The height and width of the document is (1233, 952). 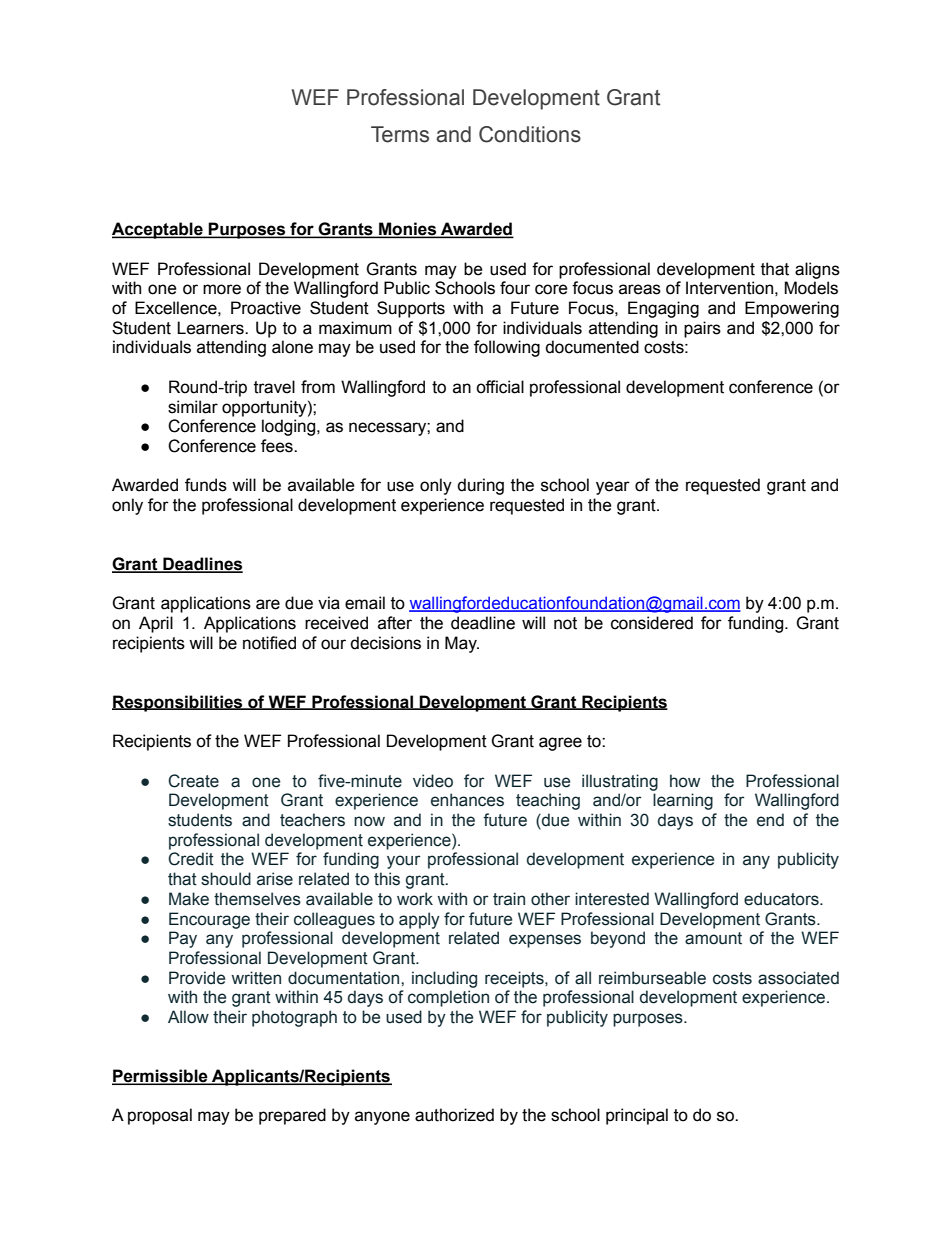 I want to click on authorized, so click(x=454, y=1115).
